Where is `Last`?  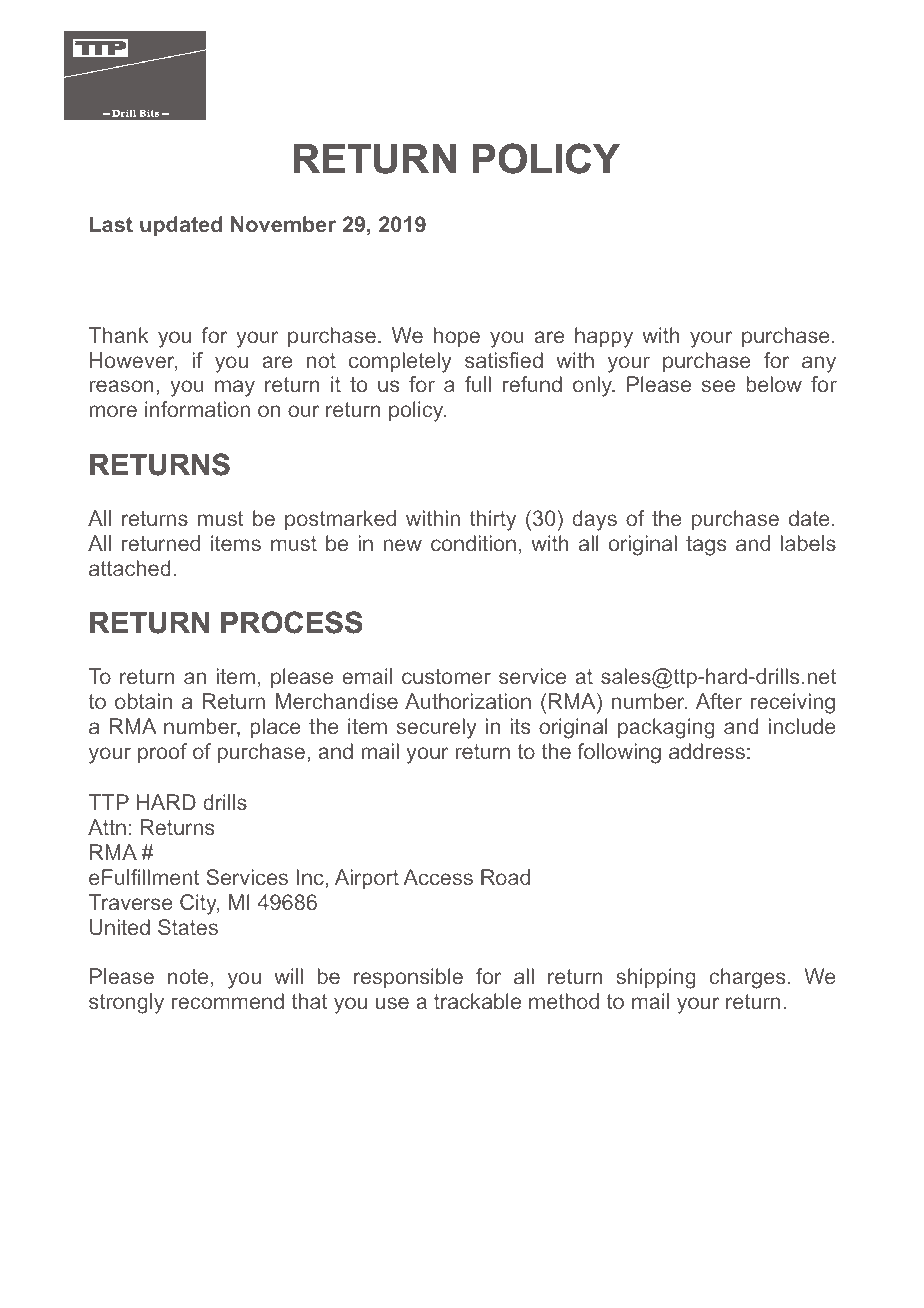 Last is located at coordinates (111, 224).
